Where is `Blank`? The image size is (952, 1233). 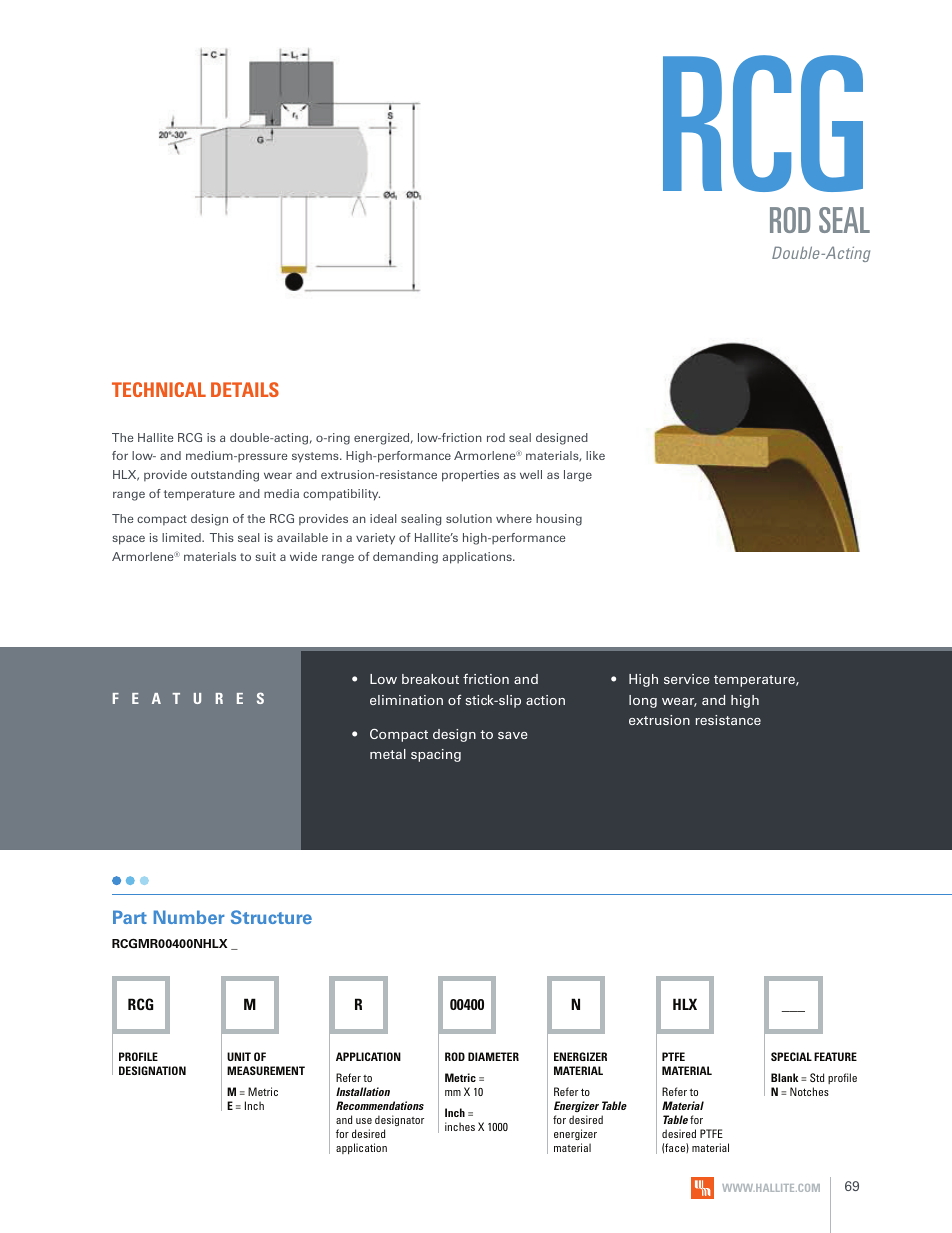 Blank is located at coordinates (784, 1077).
